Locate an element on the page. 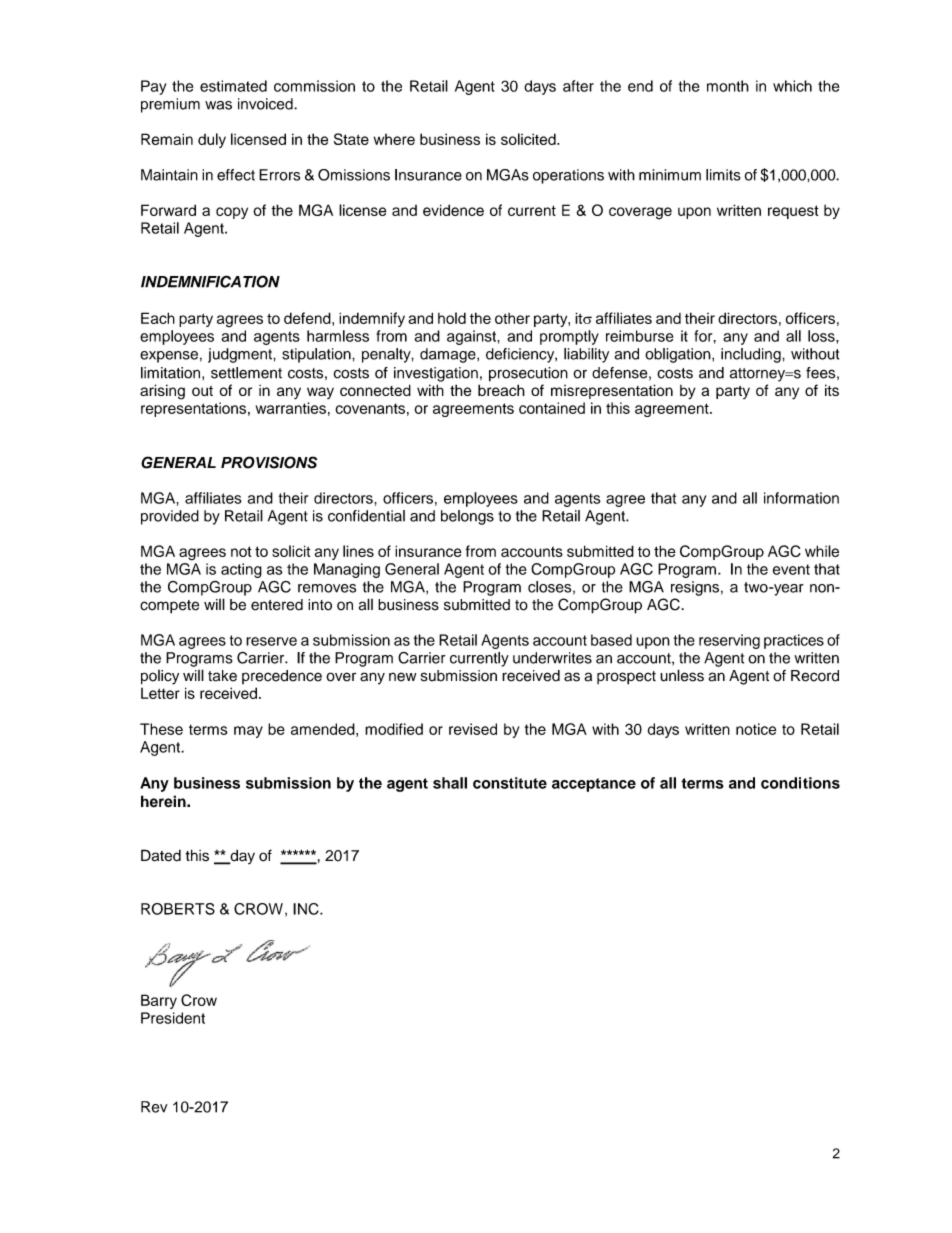  prosecution is located at coordinates (528, 374).
